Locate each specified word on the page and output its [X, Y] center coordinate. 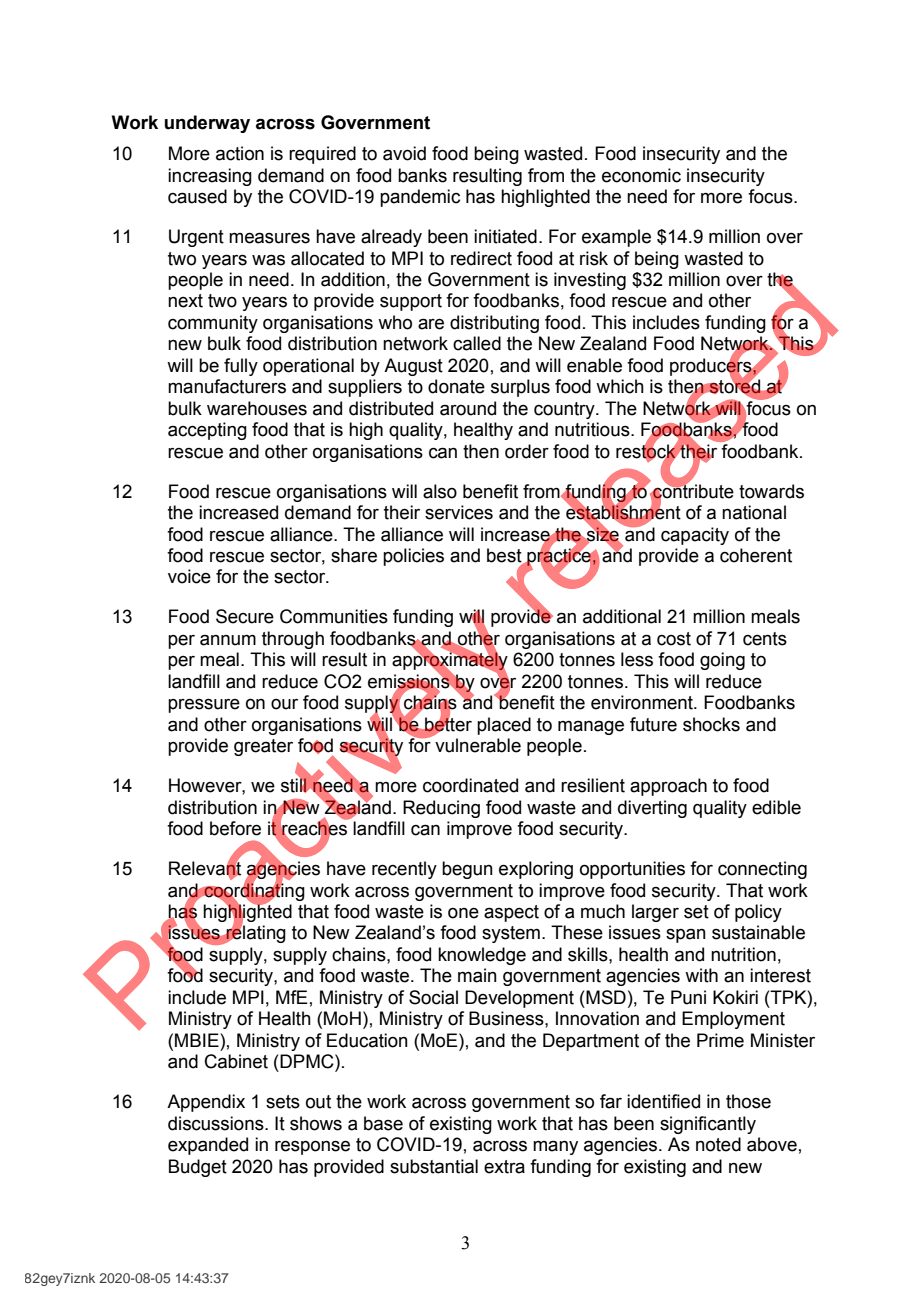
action [240, 153]
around [468, 408]
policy [758, 913]
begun [467, 870]
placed [504, 726]
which [620, 386]
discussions [217, 1123]
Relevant [205, 868]
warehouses [257, 408]
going [722, 661]
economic [641, 175]
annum [228, 640]
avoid [404, 153]
